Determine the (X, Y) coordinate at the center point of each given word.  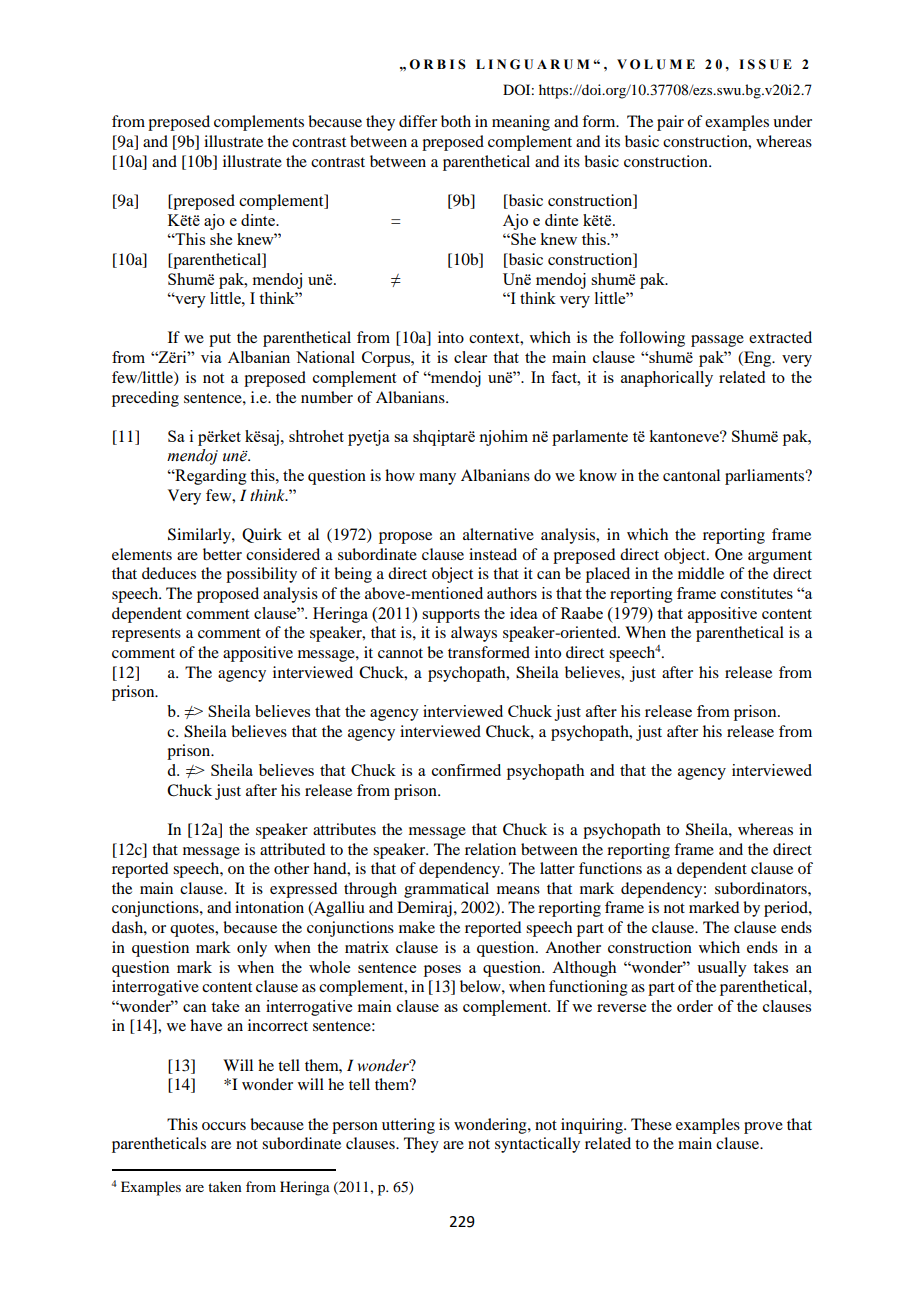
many (437, 479)
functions (610, 868)
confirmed (466, 770)
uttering (408, 1126)
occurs (224, 1126)
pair (670, 123)
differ (418, 121)
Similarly (200, 536)
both (456, 121)
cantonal (691, 475)
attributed (292, 849)
